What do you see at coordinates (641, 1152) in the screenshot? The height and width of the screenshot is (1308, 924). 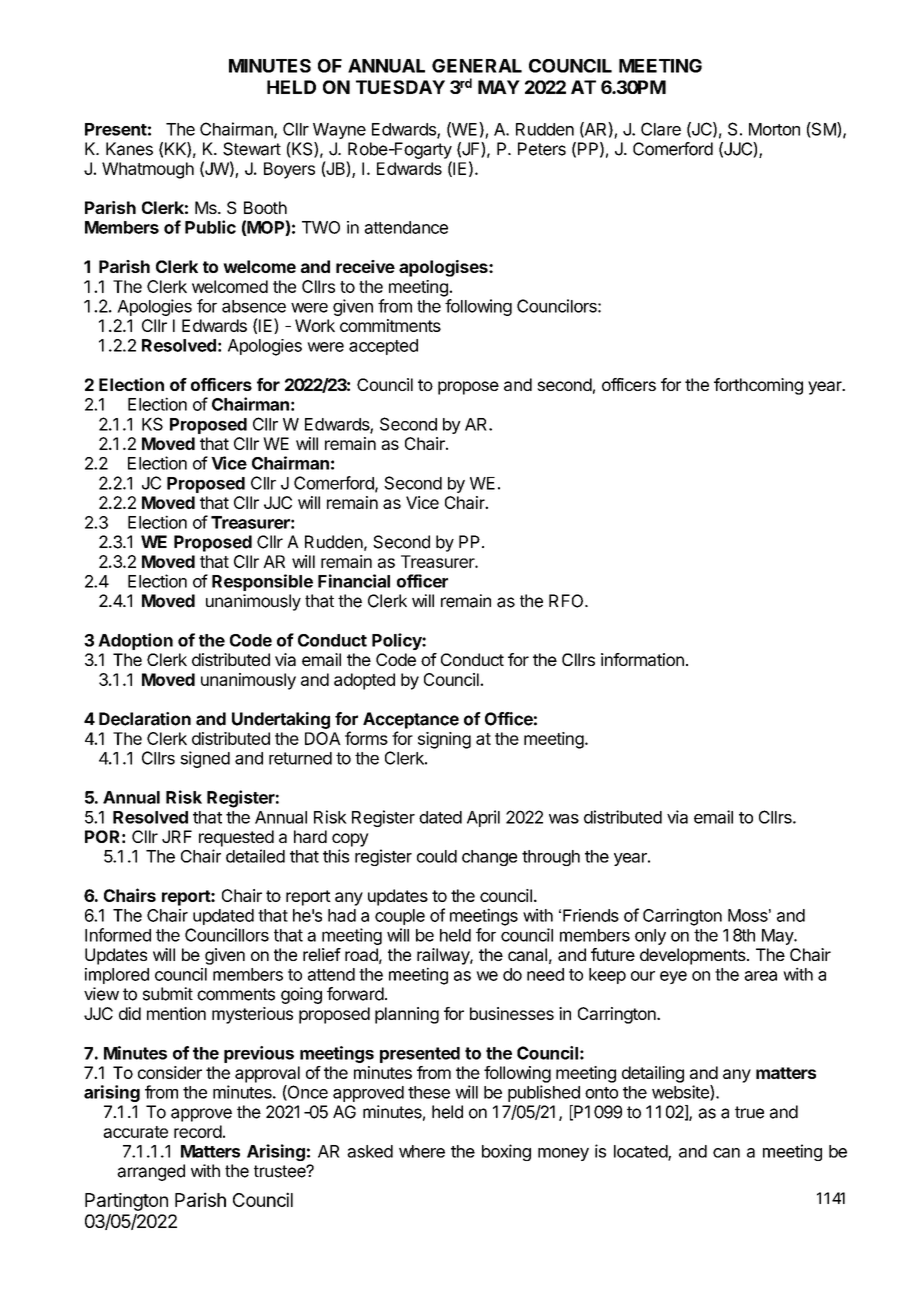 I see `located` at bounding box center [641, 1152].
